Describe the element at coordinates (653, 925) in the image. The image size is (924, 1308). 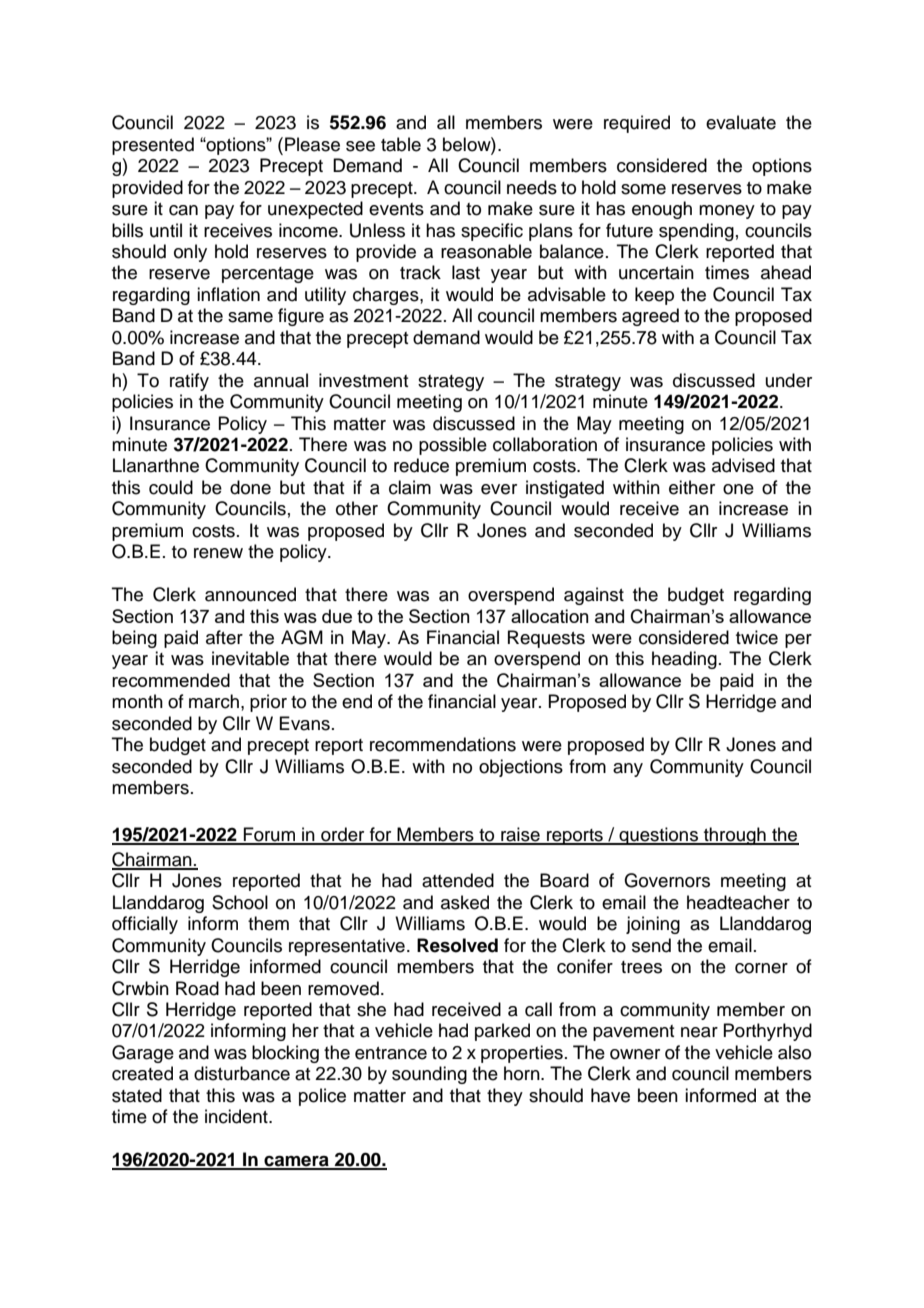
I see `joining` at that location.
